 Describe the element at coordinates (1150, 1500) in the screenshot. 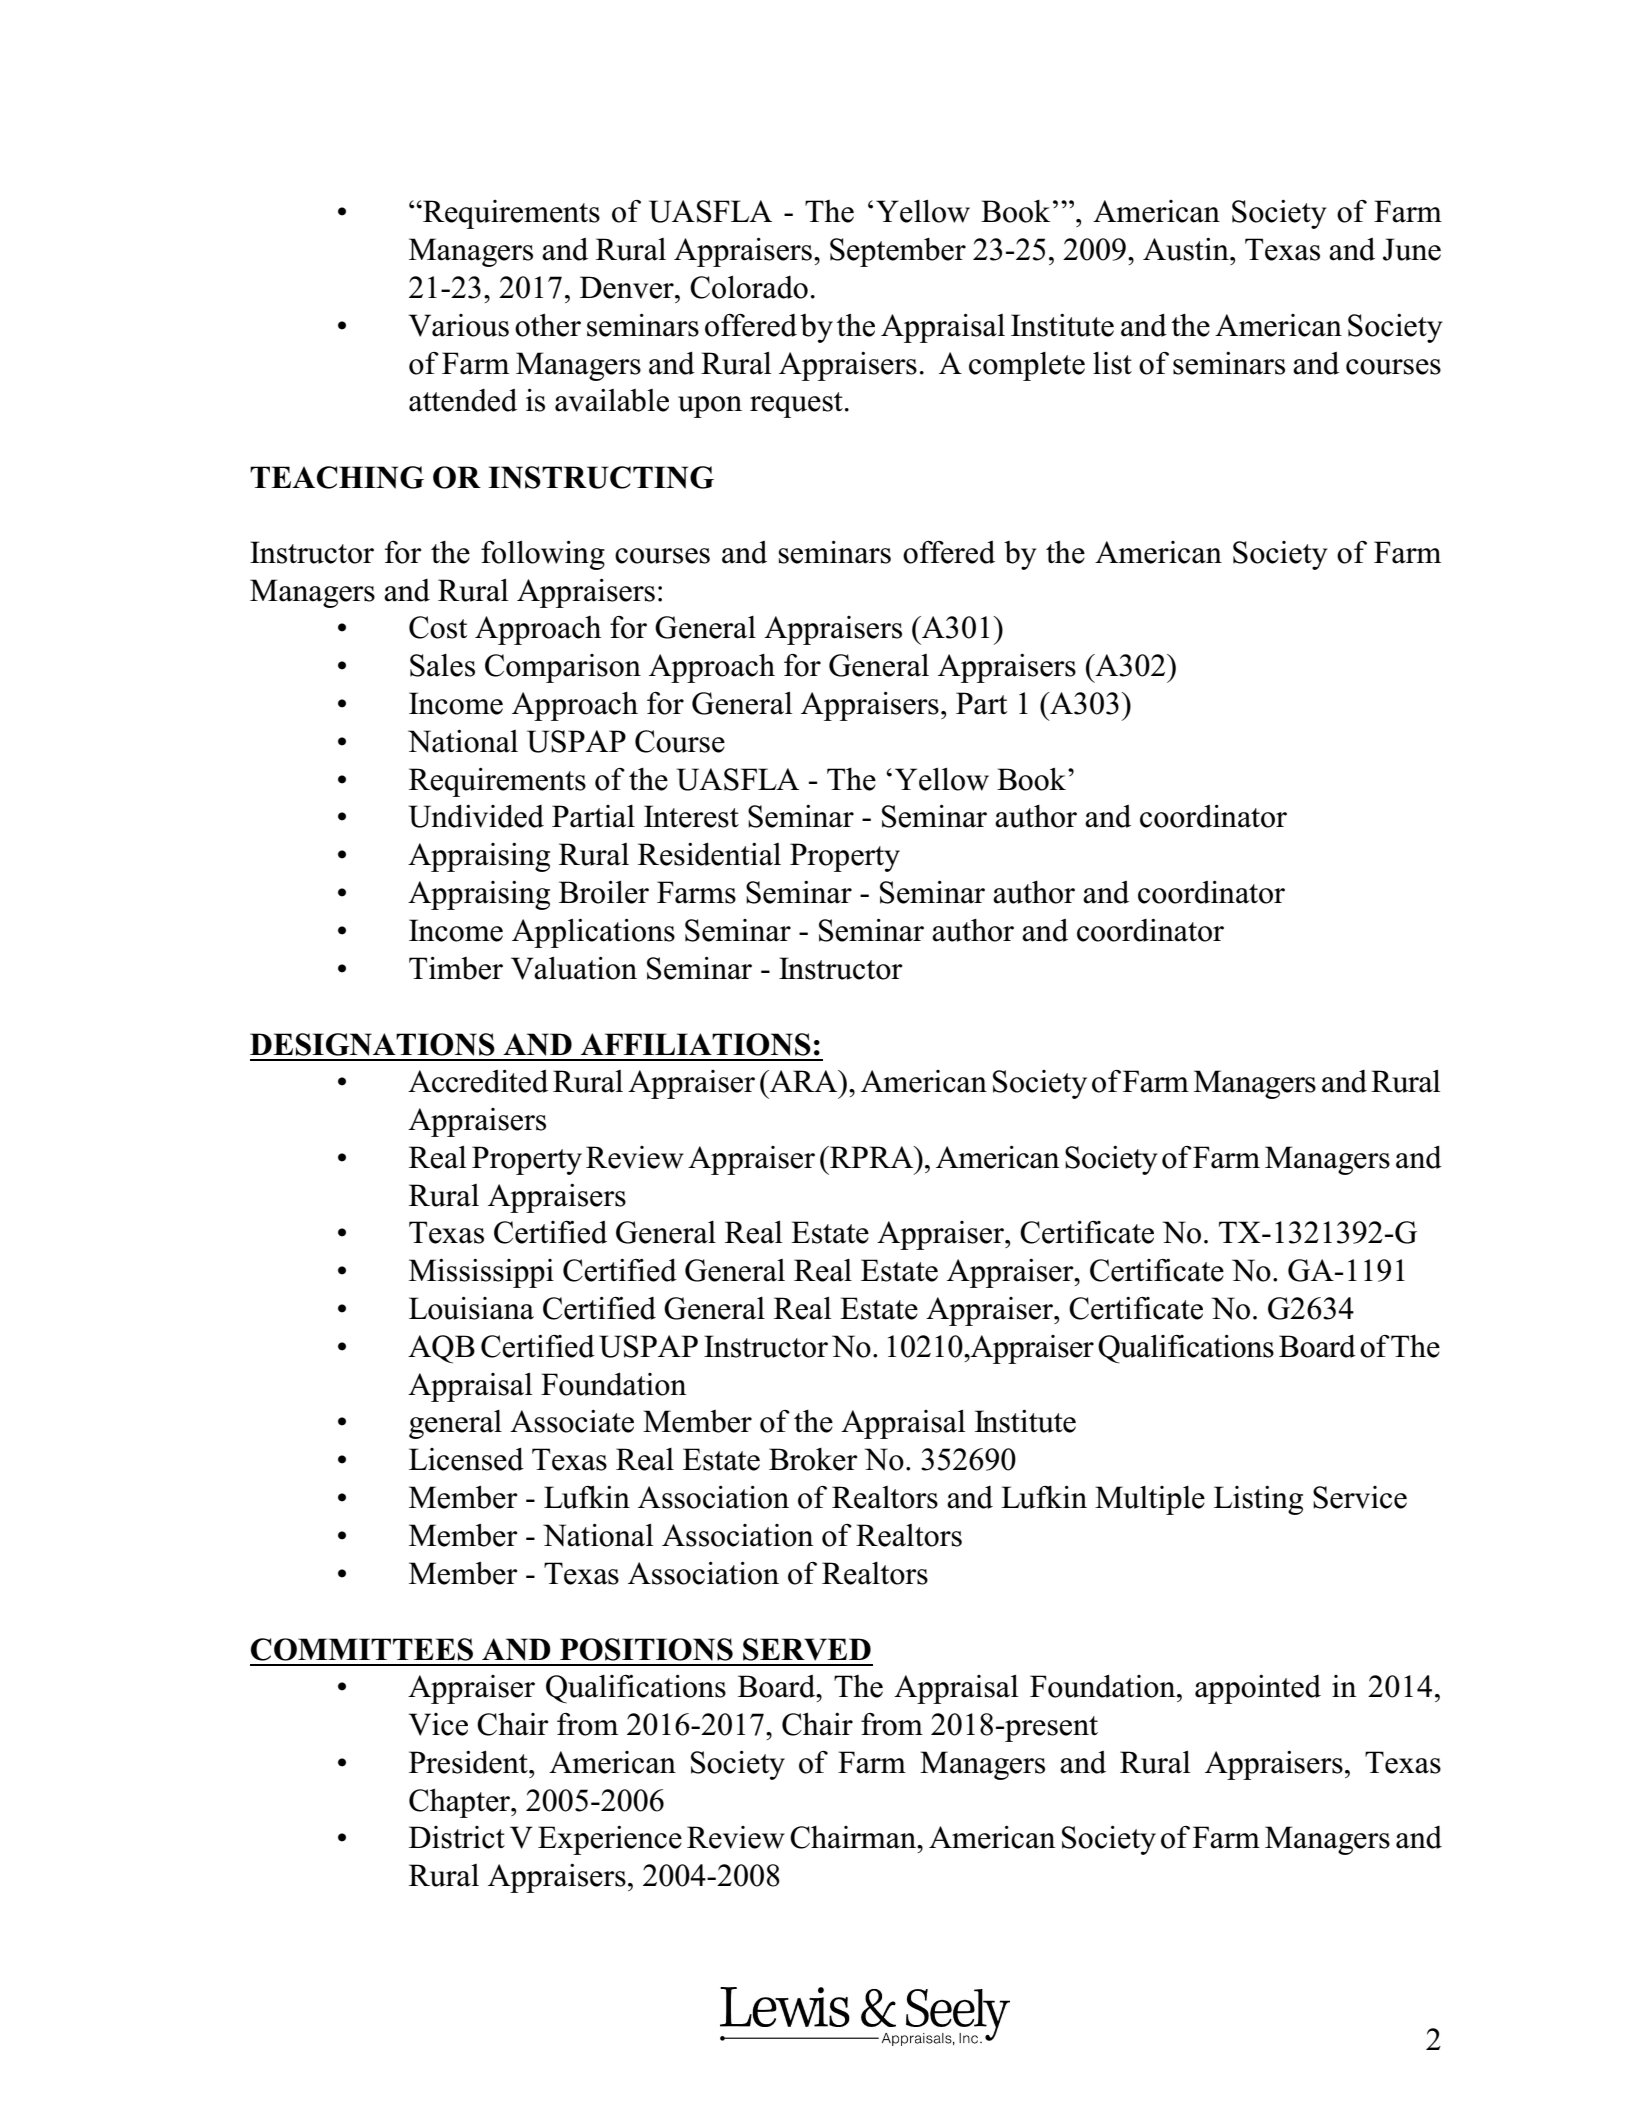

I see `Multiple` at that location.
